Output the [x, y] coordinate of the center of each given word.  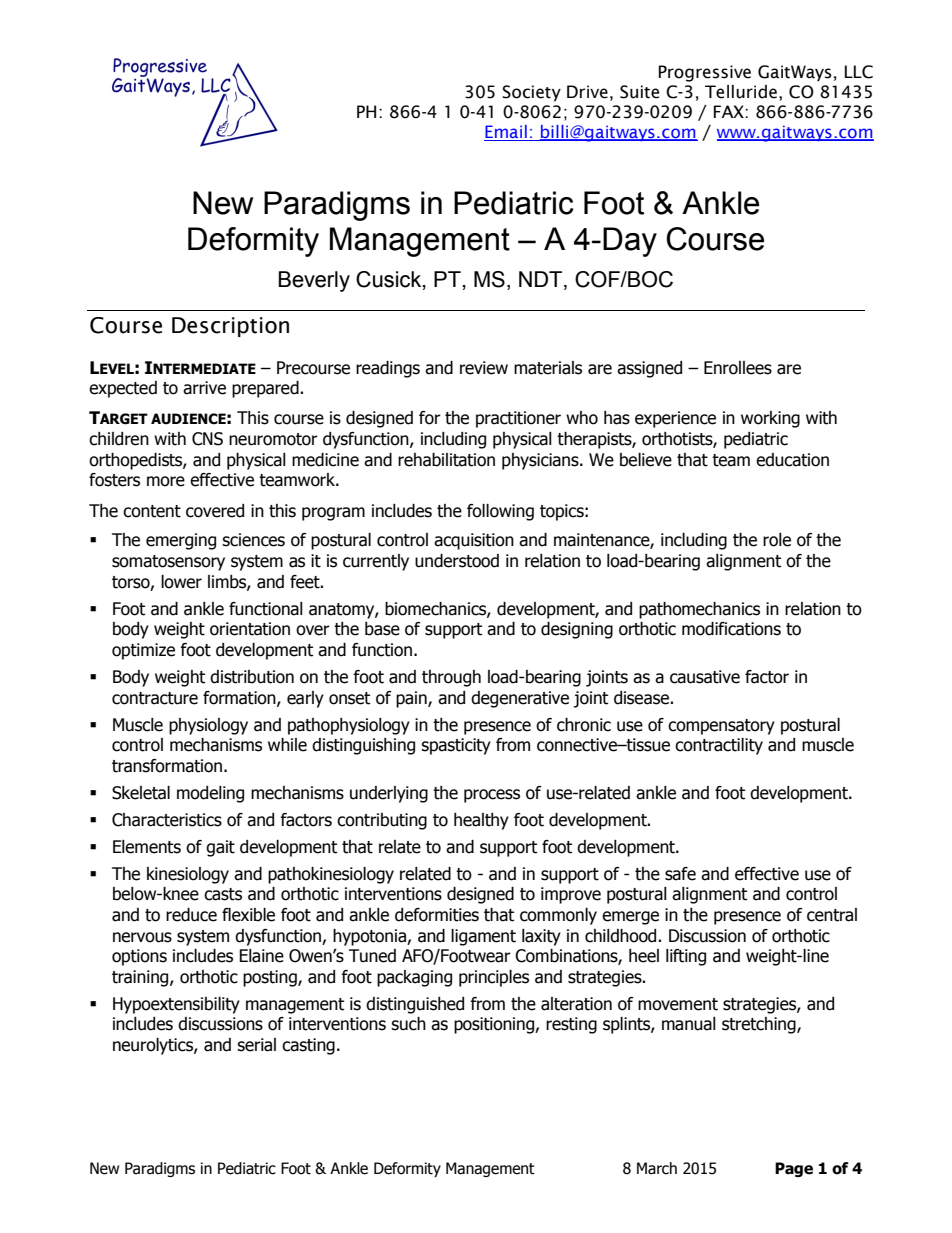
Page [794, 1169]
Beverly [314, 281]
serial [256, 1045]
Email [506, 133]
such [408, 1024]
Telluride [741, 92]
